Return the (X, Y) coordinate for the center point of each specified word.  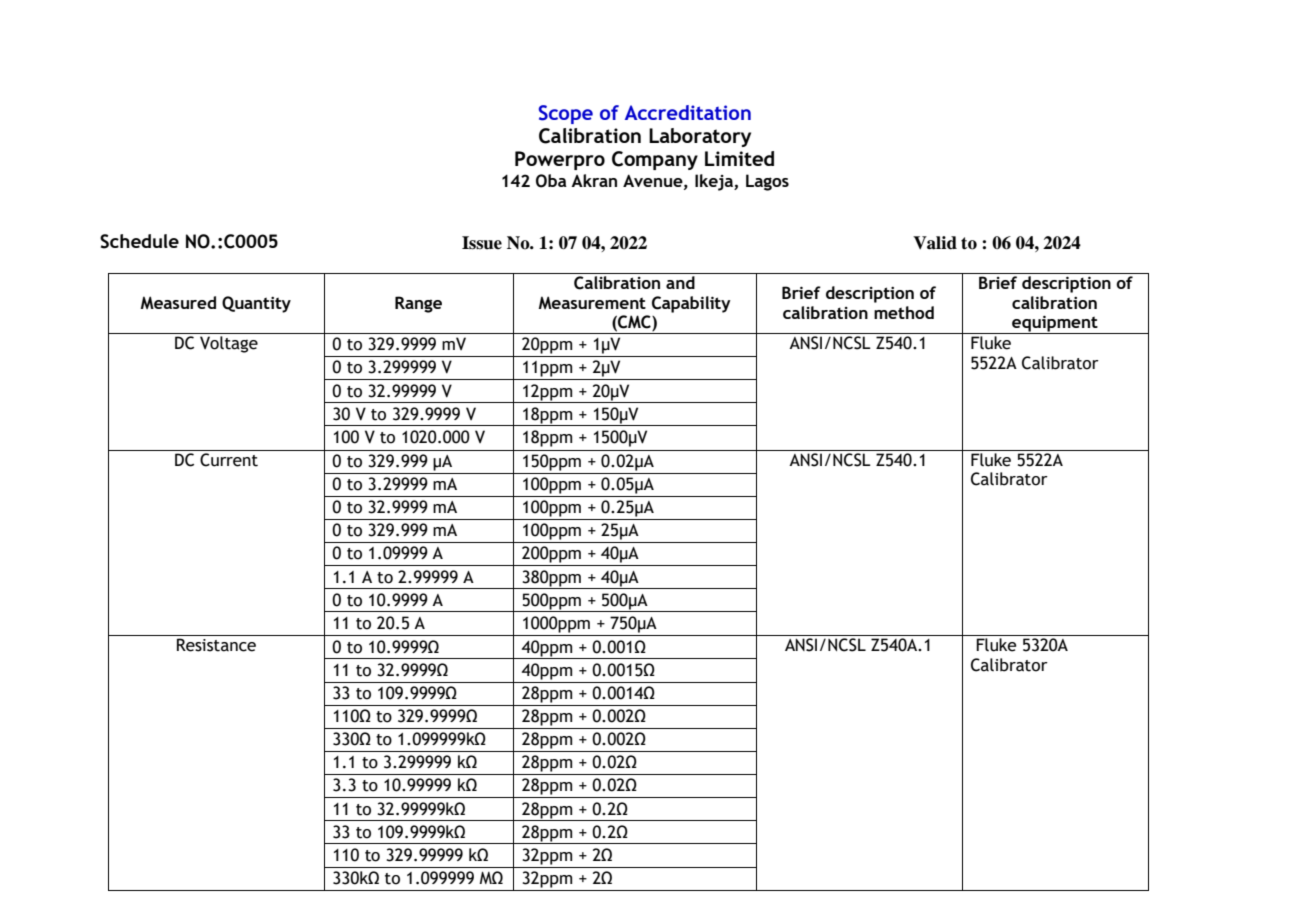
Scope (566, 114)
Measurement (592, 302)
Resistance (216, 645)
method (904, 312)
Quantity (256, 304)
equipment (1055, 324)
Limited (739, 158)
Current (229, 460)
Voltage (229, 344)
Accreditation (688, 112)
